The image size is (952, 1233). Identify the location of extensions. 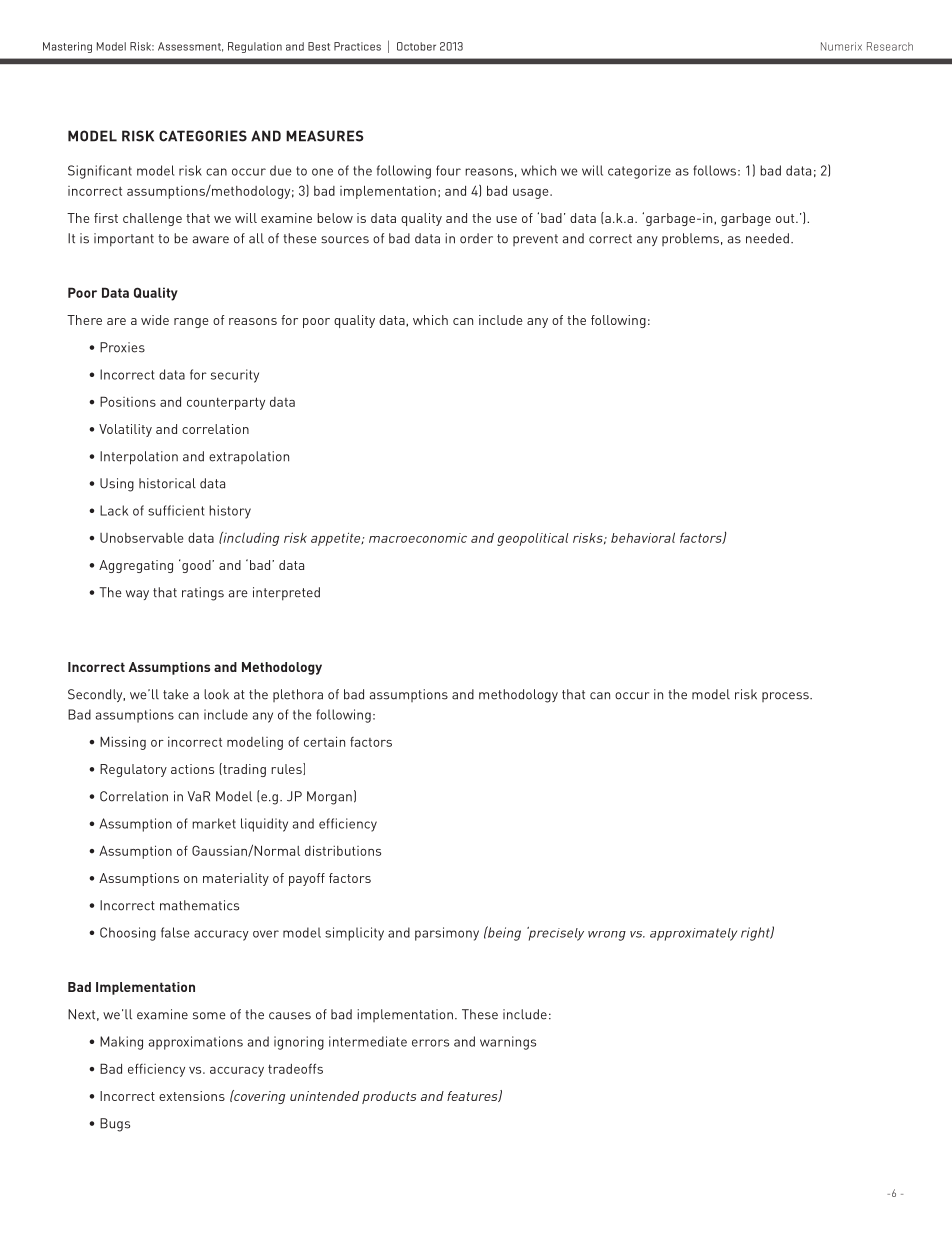
(192, 1096).
